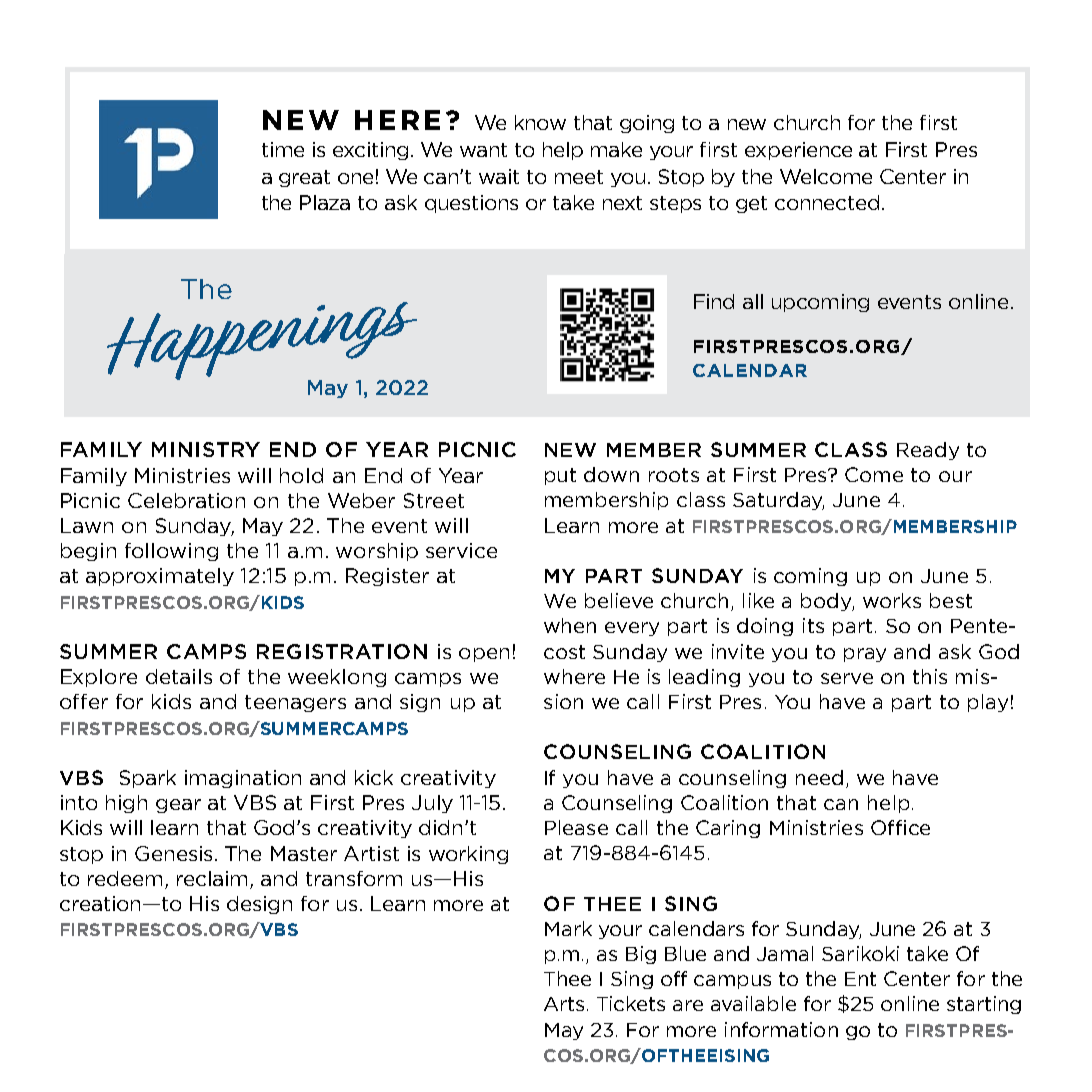 The height and width of the page is (1092, 1092). I want to click on experience, so click(798, 151).
